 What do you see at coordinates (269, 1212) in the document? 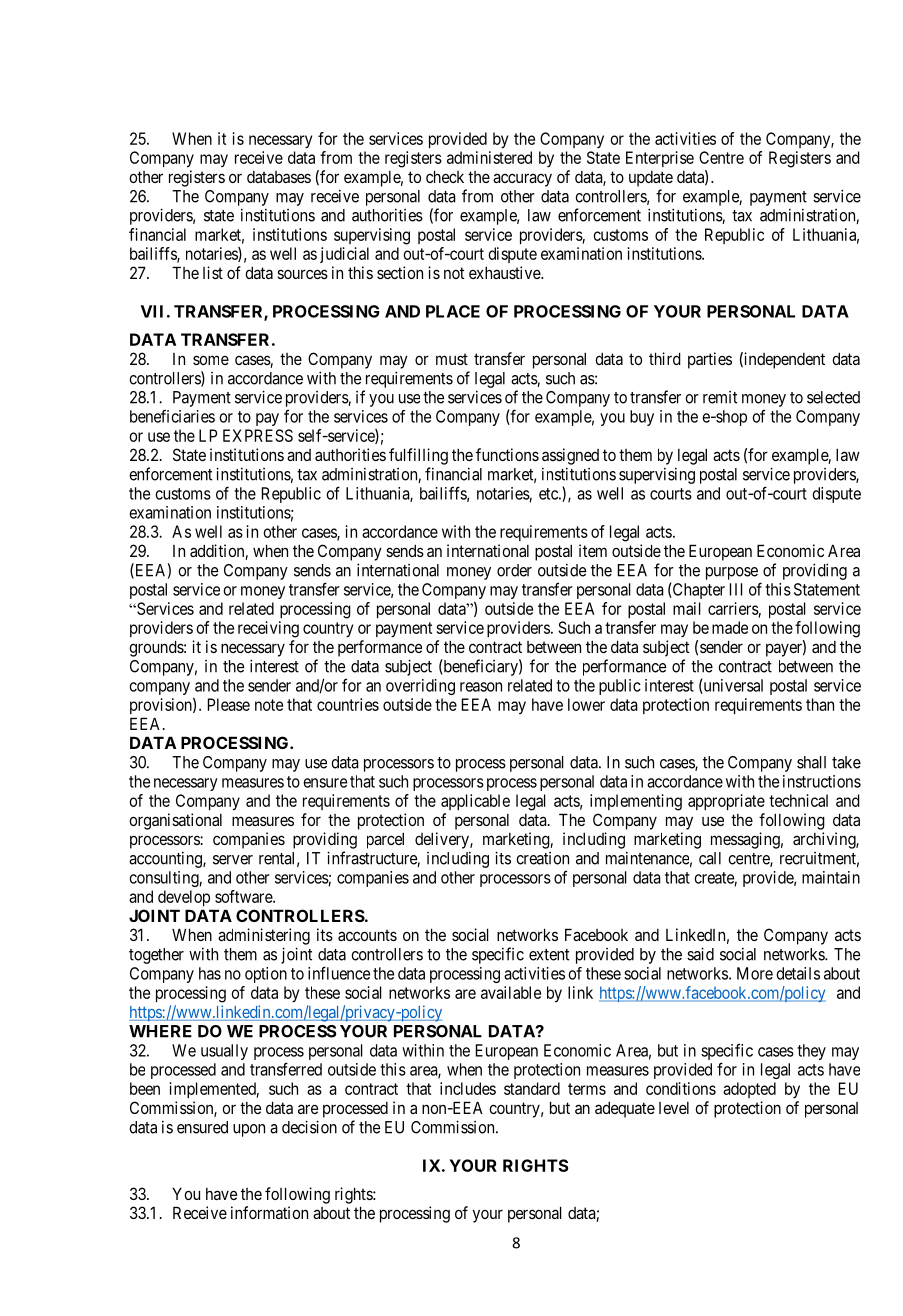
I see `information` at bounding box center [269, 1212].
